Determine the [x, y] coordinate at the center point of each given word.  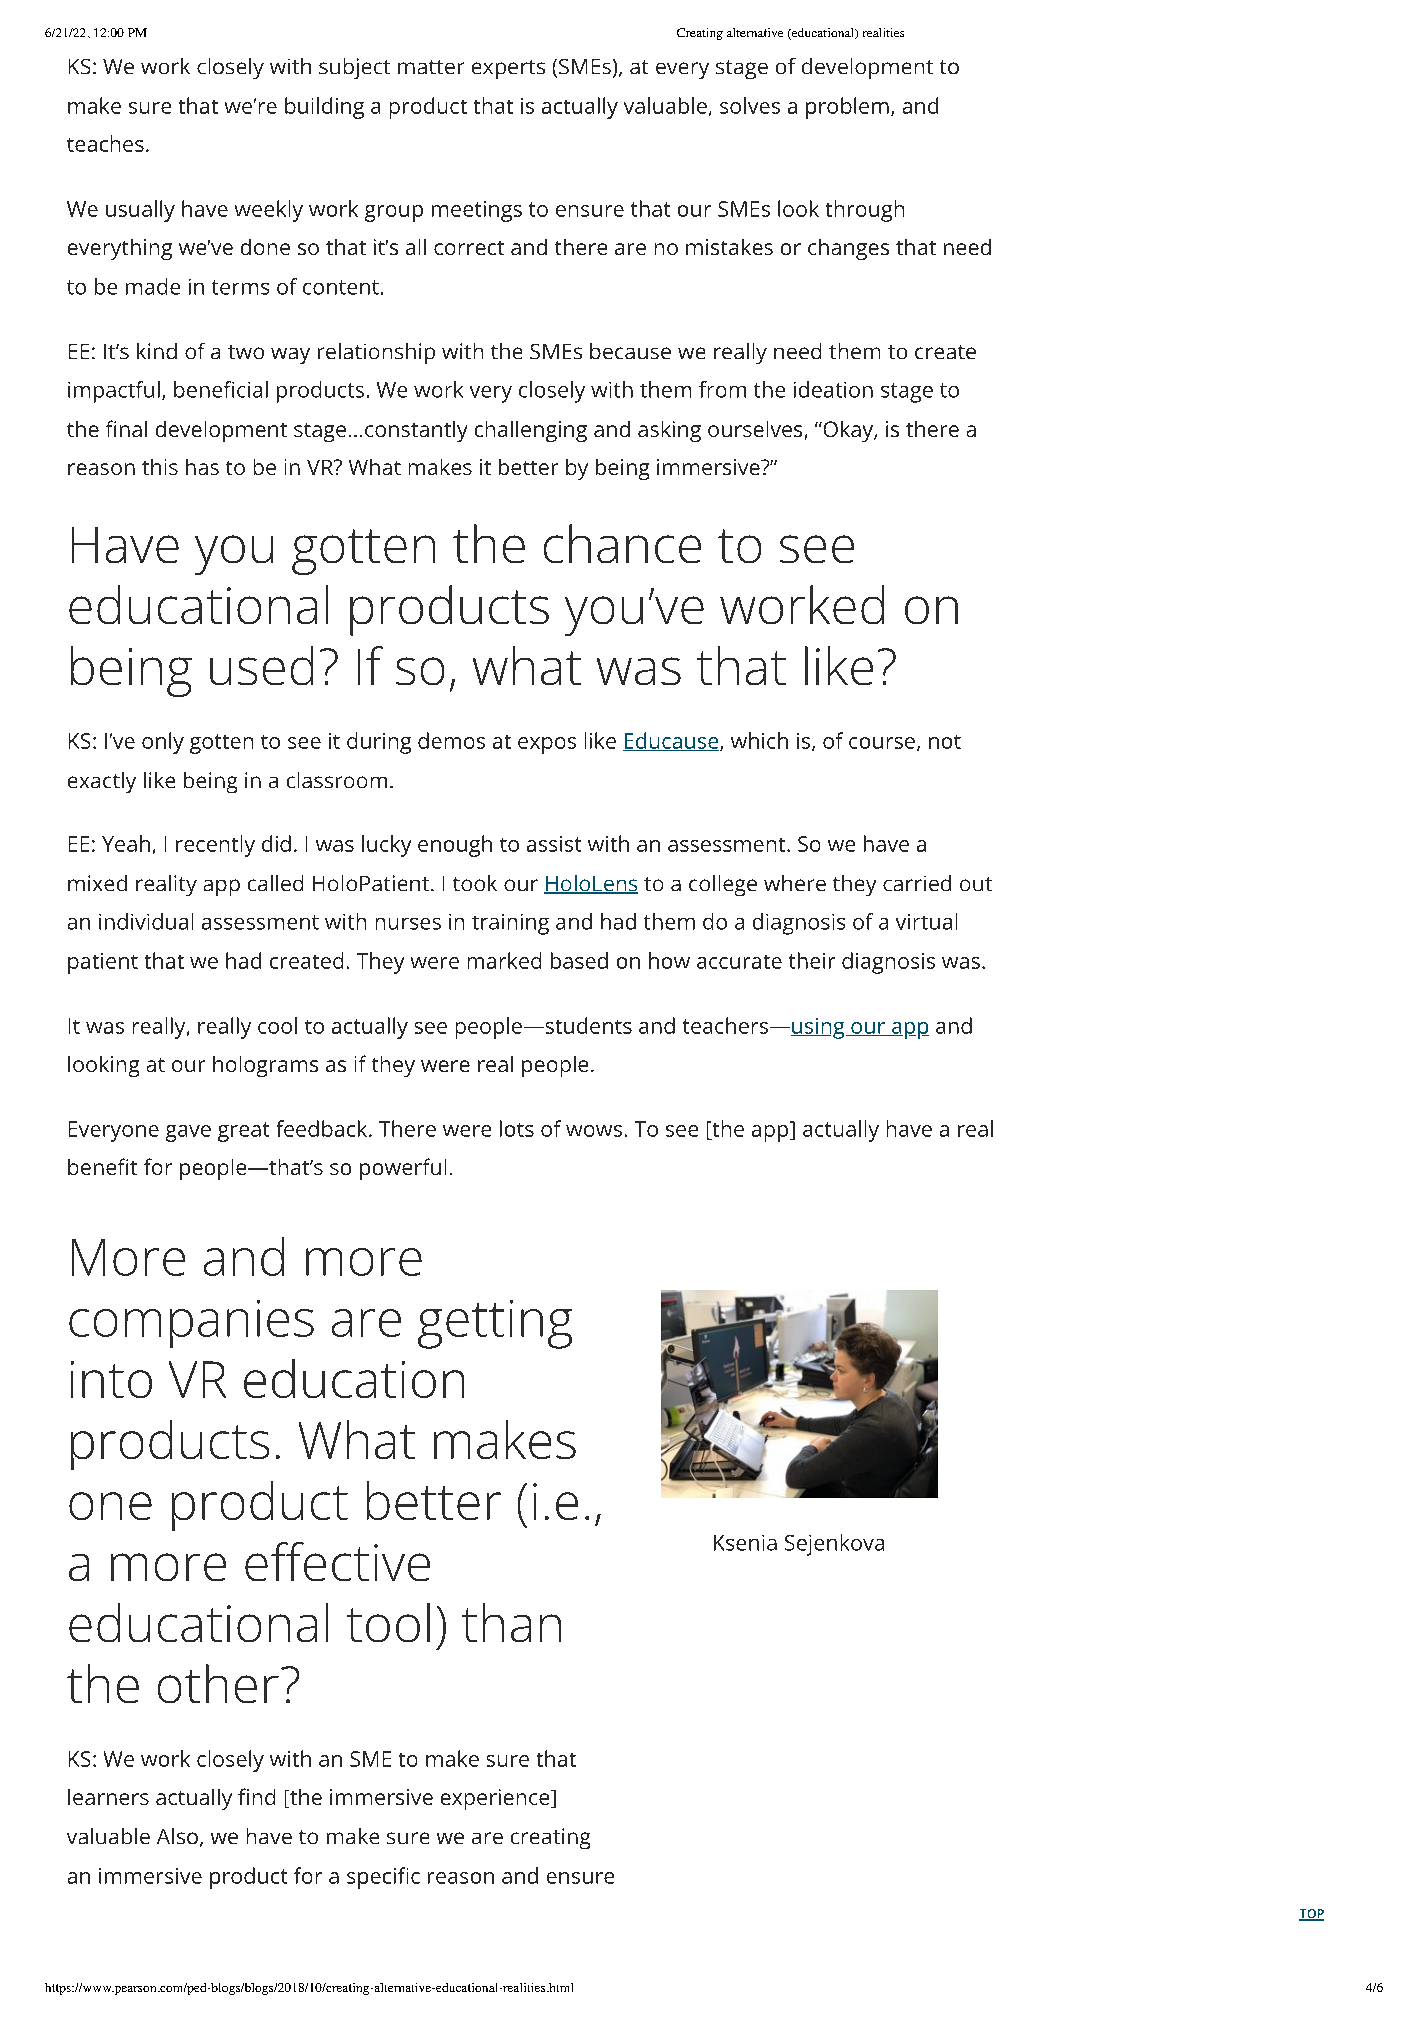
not [945, 742]
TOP [1311, 1915]
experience [496, 1799]
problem [847, 108]
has [202, 467]
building [324, 108]
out [976, 884]
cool [277, 1025]
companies [191, 1324]
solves [750, 105]
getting [495, 1324]
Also [177, 1836]
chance [622, 543]
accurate [739, 962]
